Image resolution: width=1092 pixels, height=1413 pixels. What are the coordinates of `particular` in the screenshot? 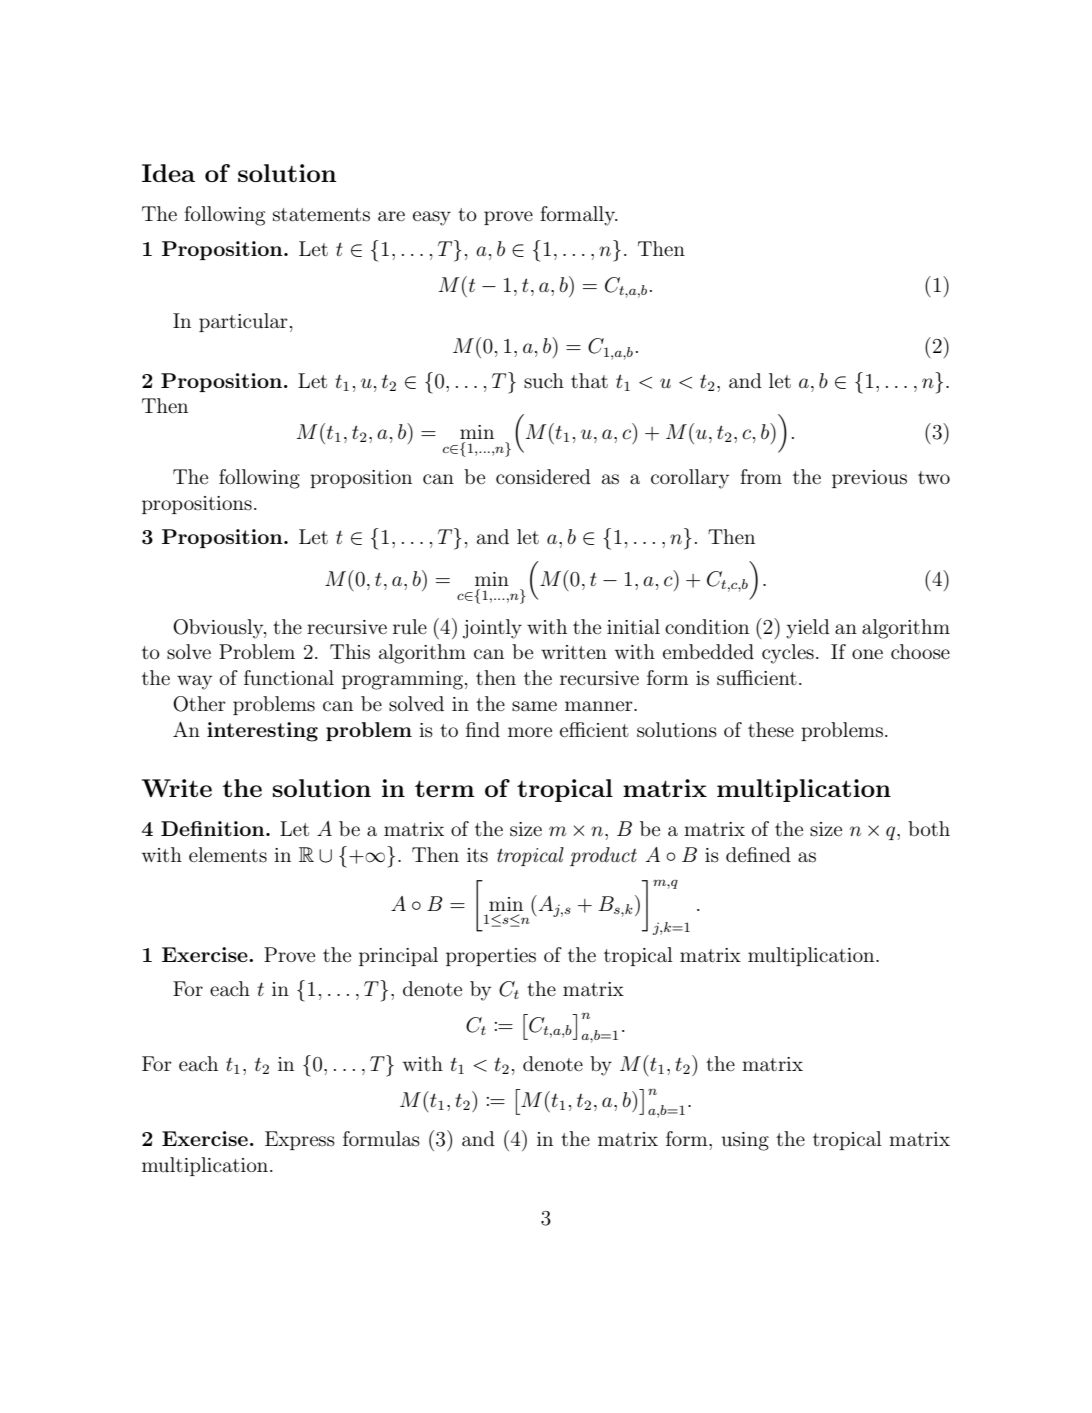 It's located at (243, 322).
